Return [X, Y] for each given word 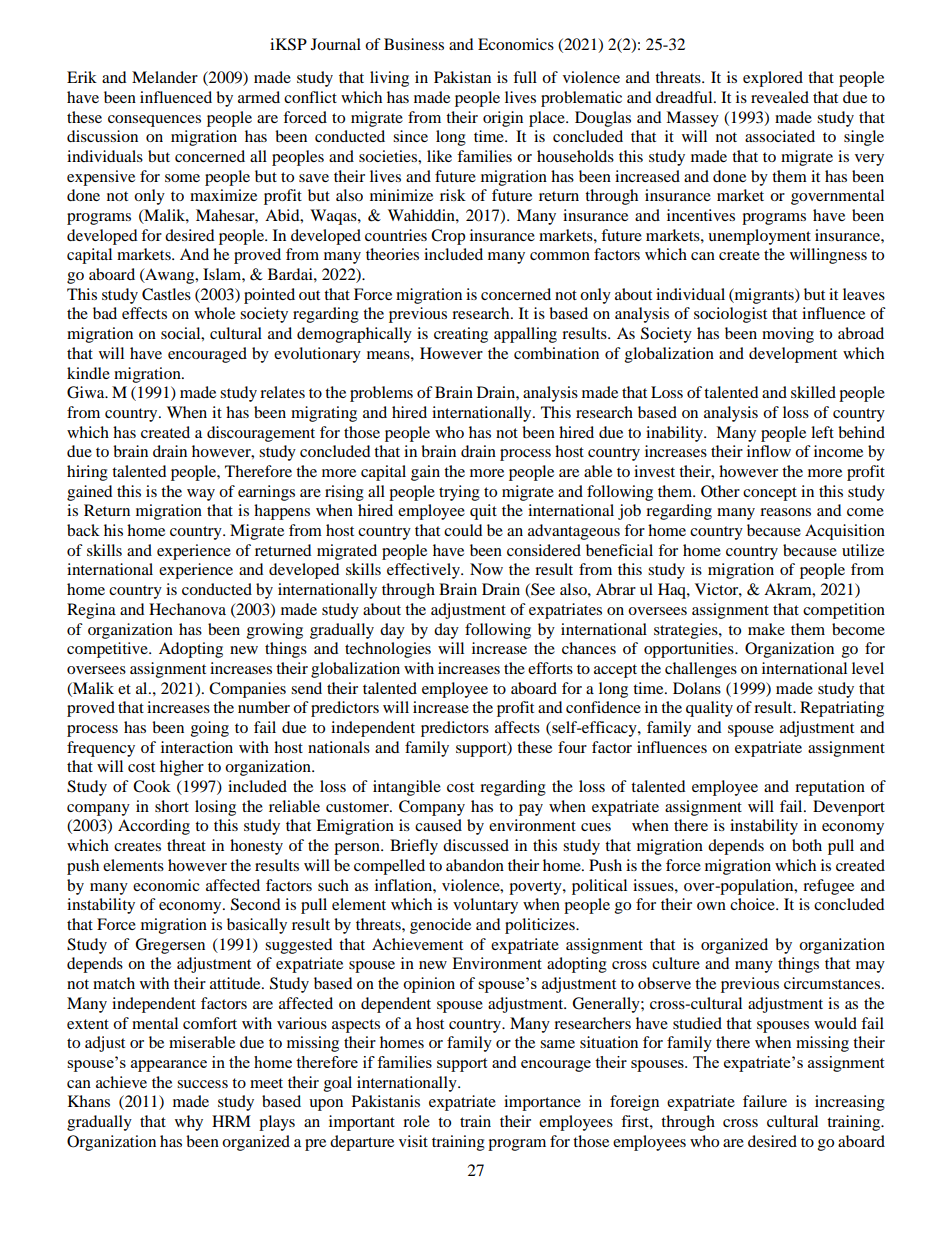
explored [773, 79]
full [525, 77]
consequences [154, 121]
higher [182, 768]
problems [381, 394]
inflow [769, 451]
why [189, 1123]
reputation [830, 788]
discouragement [261, 434]
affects [517, 727]
